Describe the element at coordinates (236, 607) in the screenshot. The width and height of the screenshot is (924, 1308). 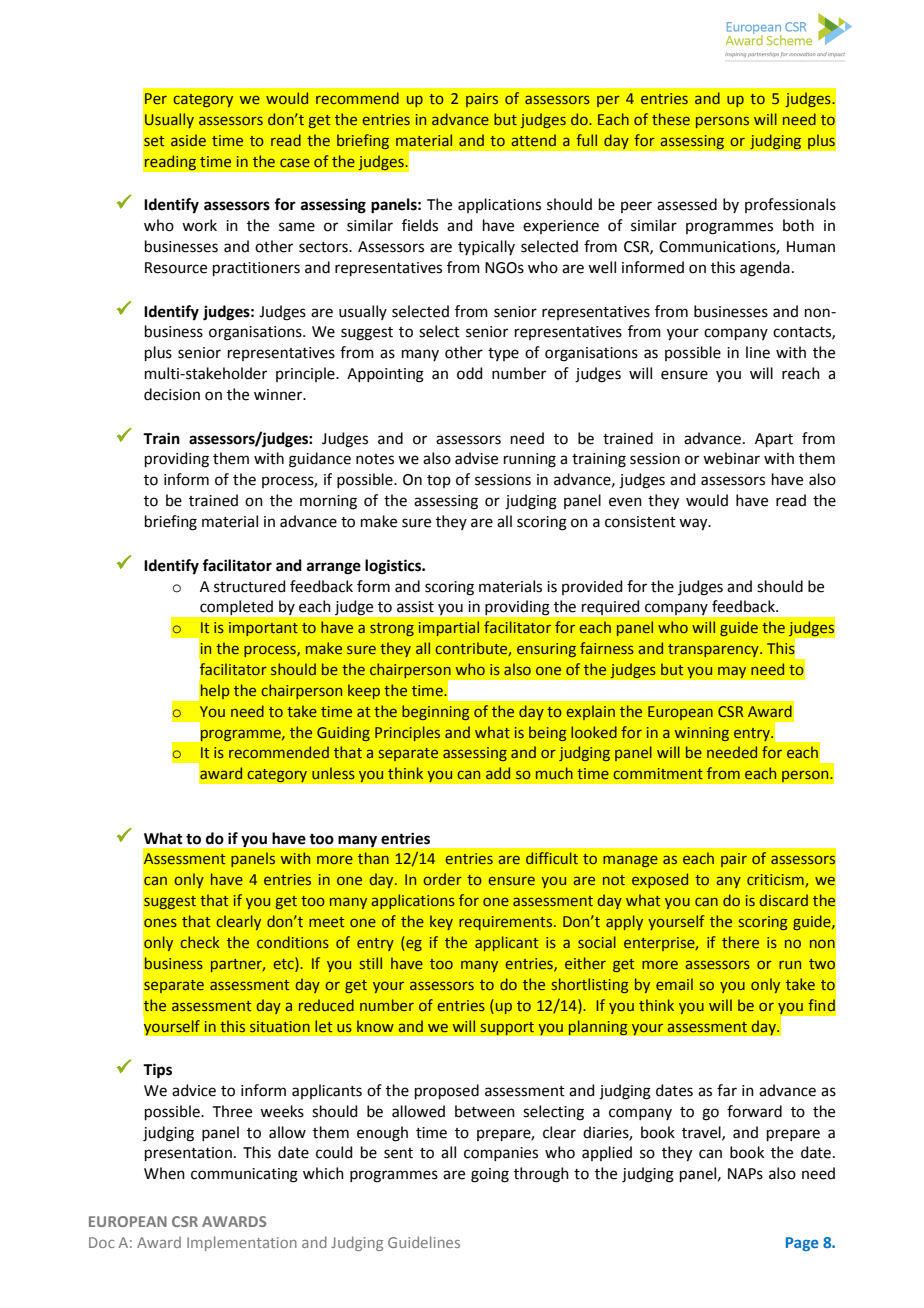
I see `completed` at that location.
